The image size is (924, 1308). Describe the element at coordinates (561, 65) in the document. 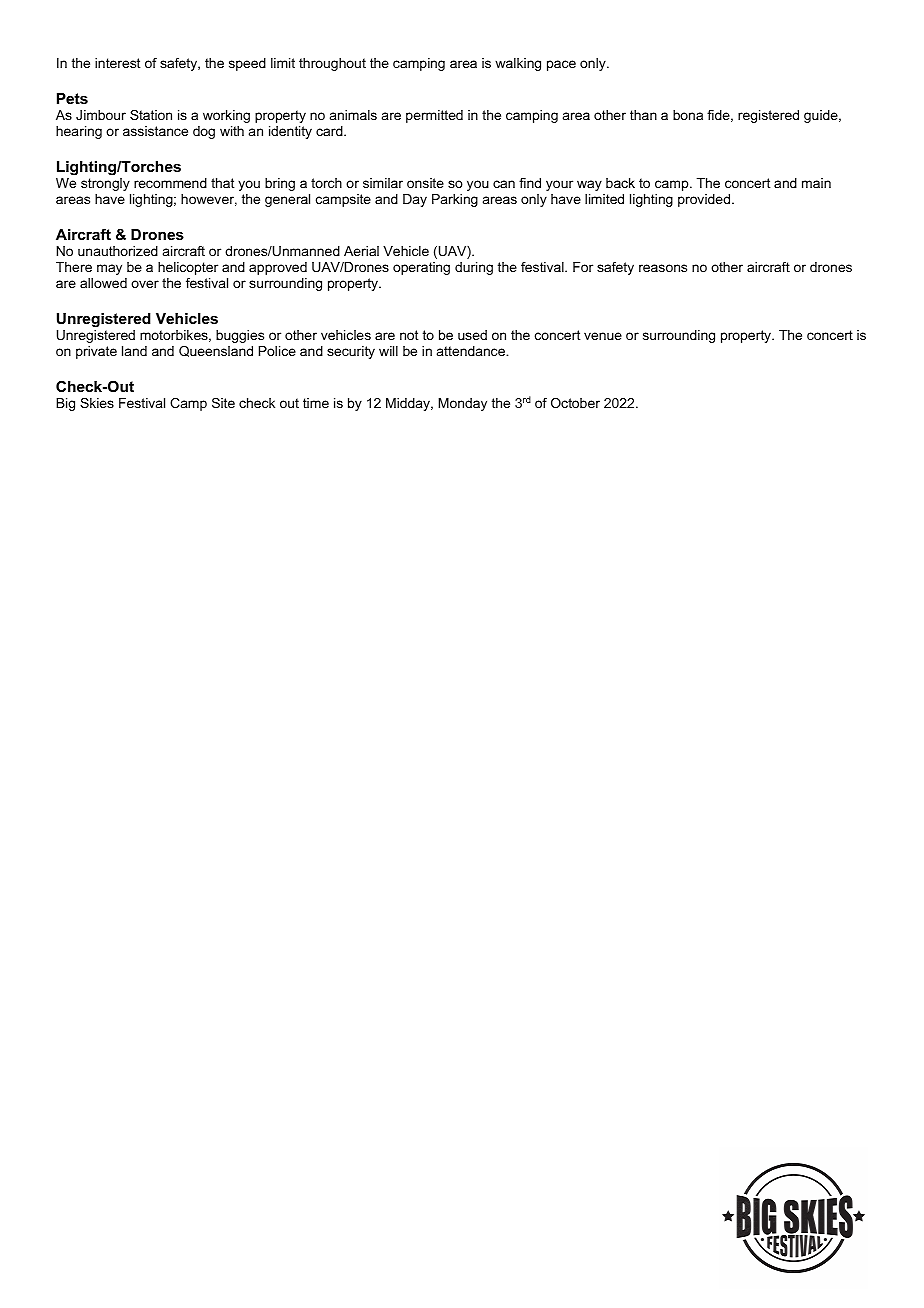

I see `pace` at that location.
